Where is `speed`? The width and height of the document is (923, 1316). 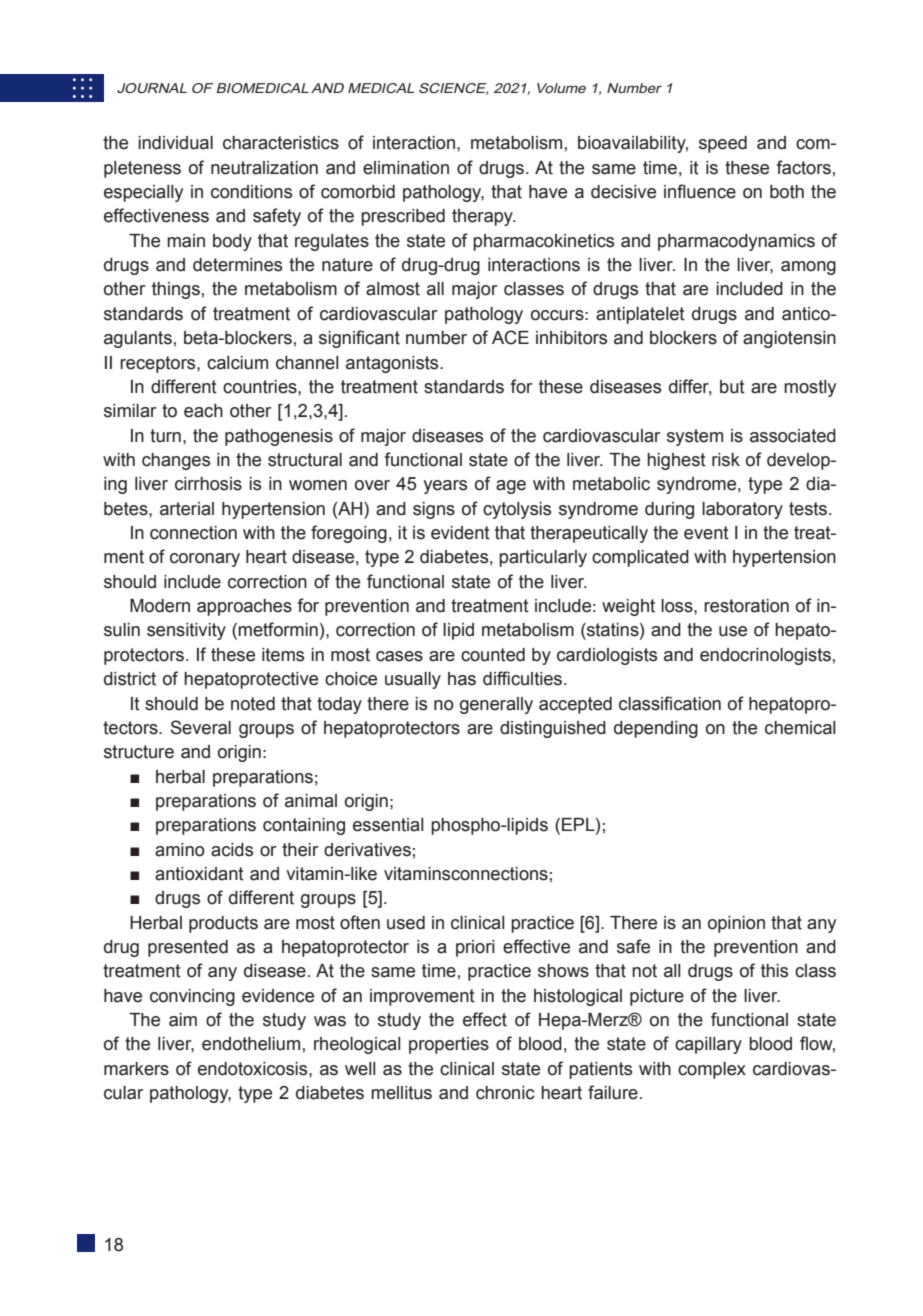 speed is located at coordinates (723, 144).
